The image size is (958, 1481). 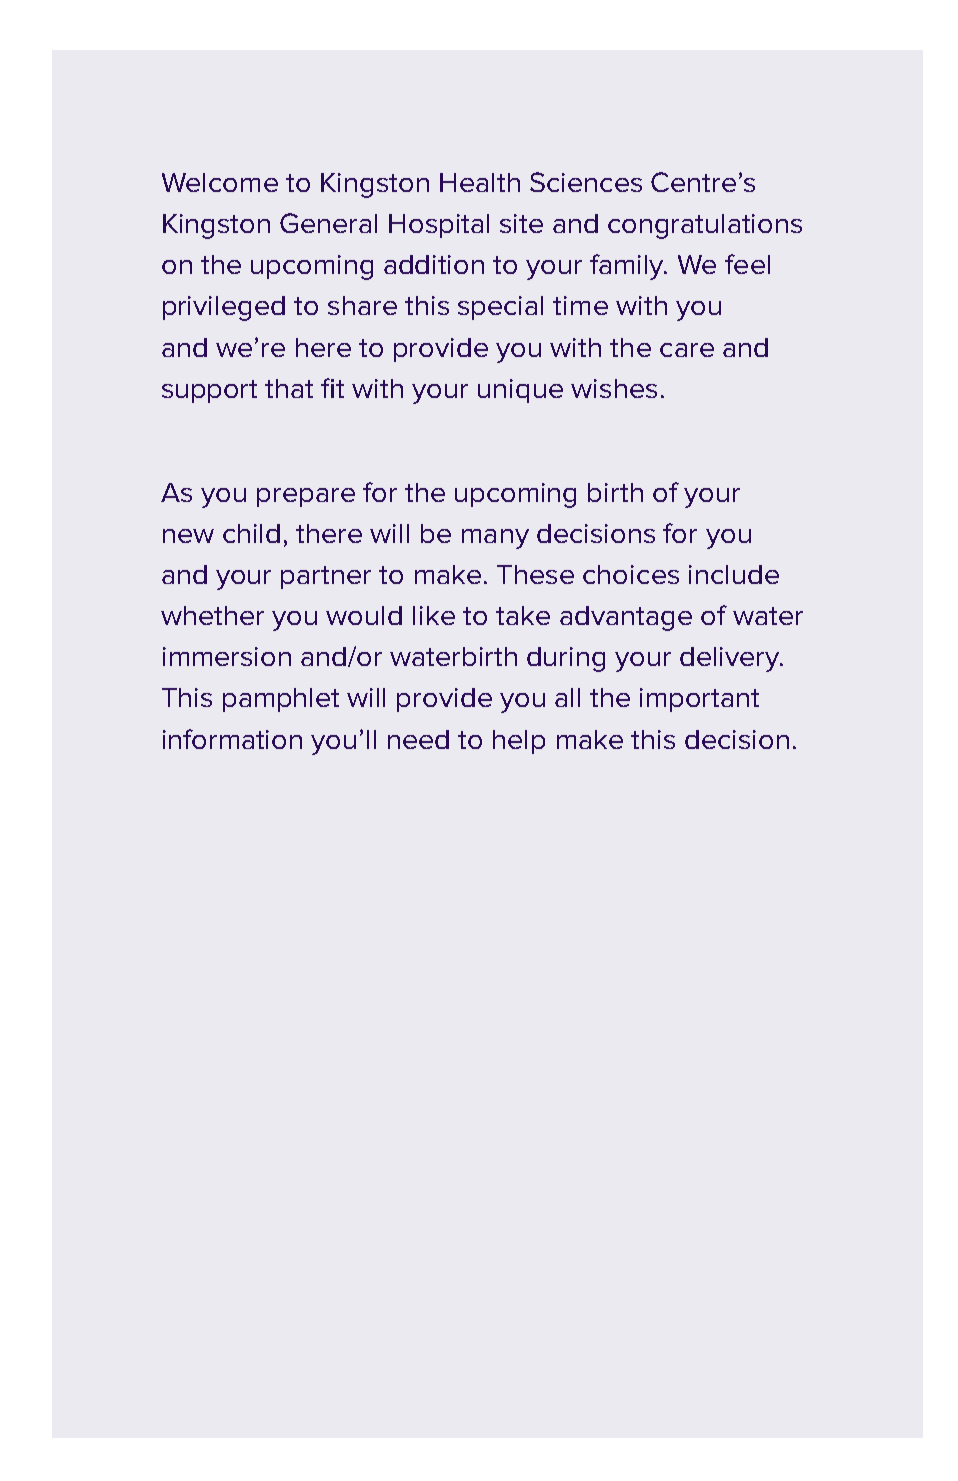 I want to click on many, so click(x=495, y=539).
